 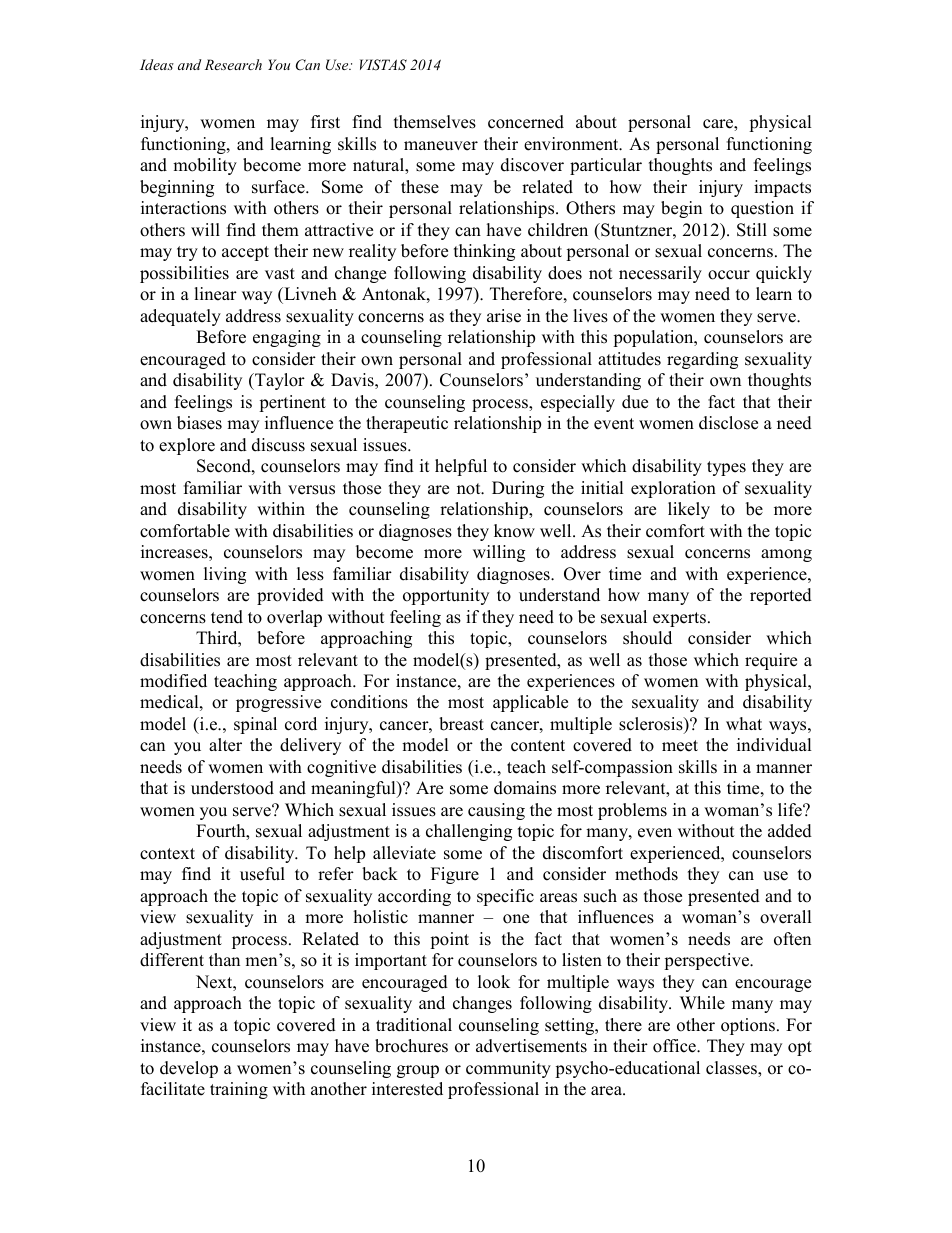 What do you see at coordinates (508, 1069) in the screenshot?
I see `community` at bounding box center [508, 1069].
